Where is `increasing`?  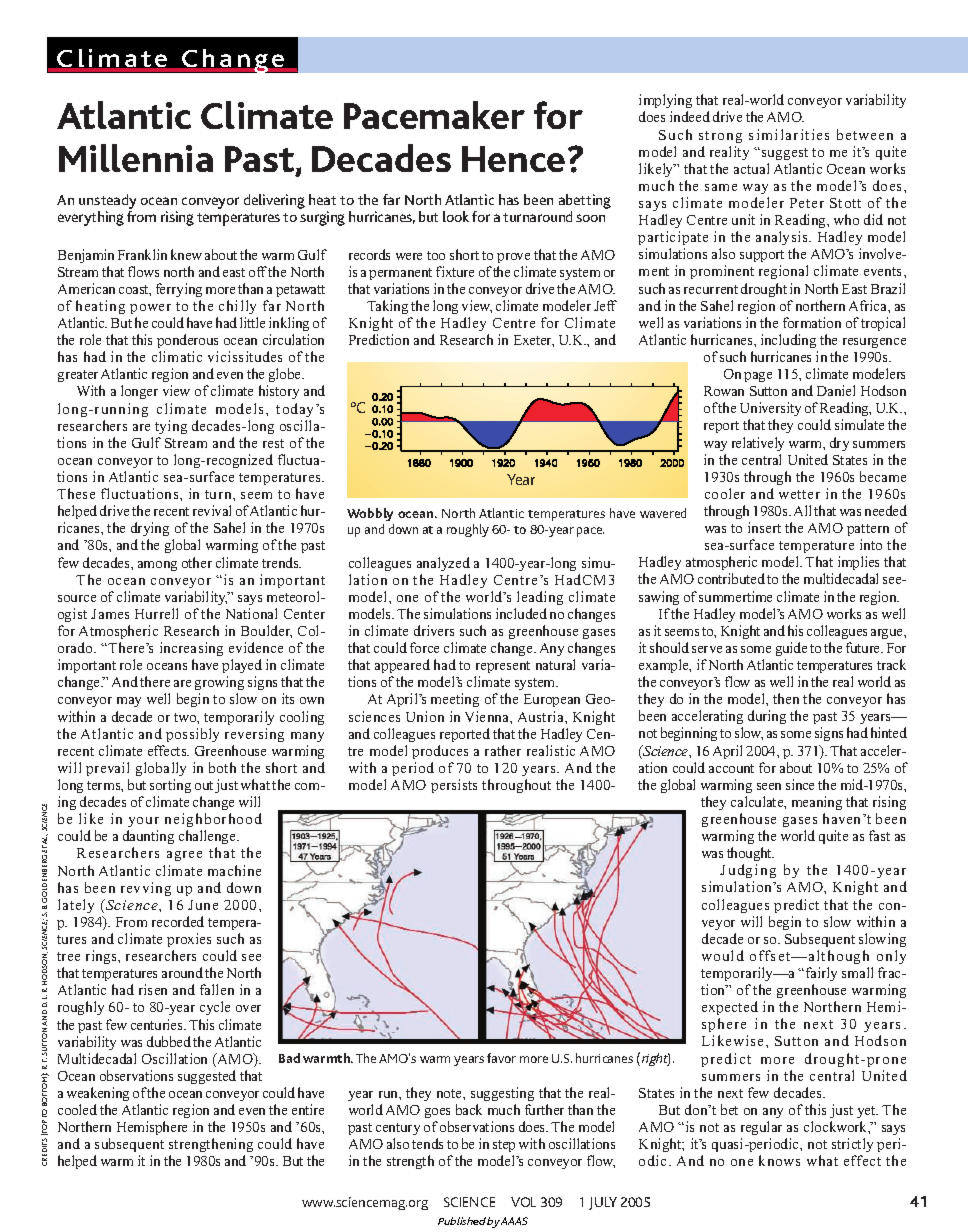
increasing is located at coordinates (191, 649).
